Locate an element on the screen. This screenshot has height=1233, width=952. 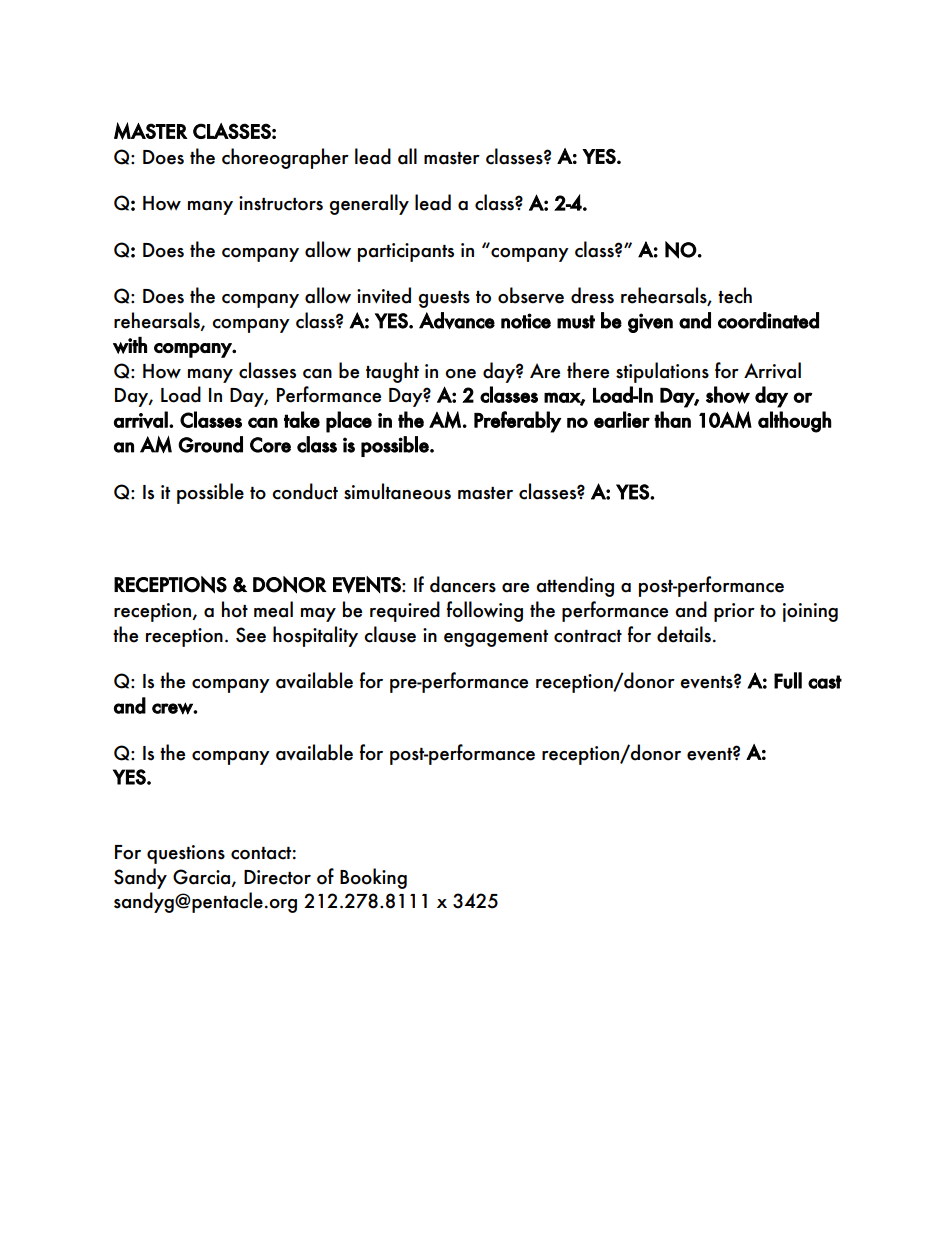
instructors is located at coordinates (281, 203).
